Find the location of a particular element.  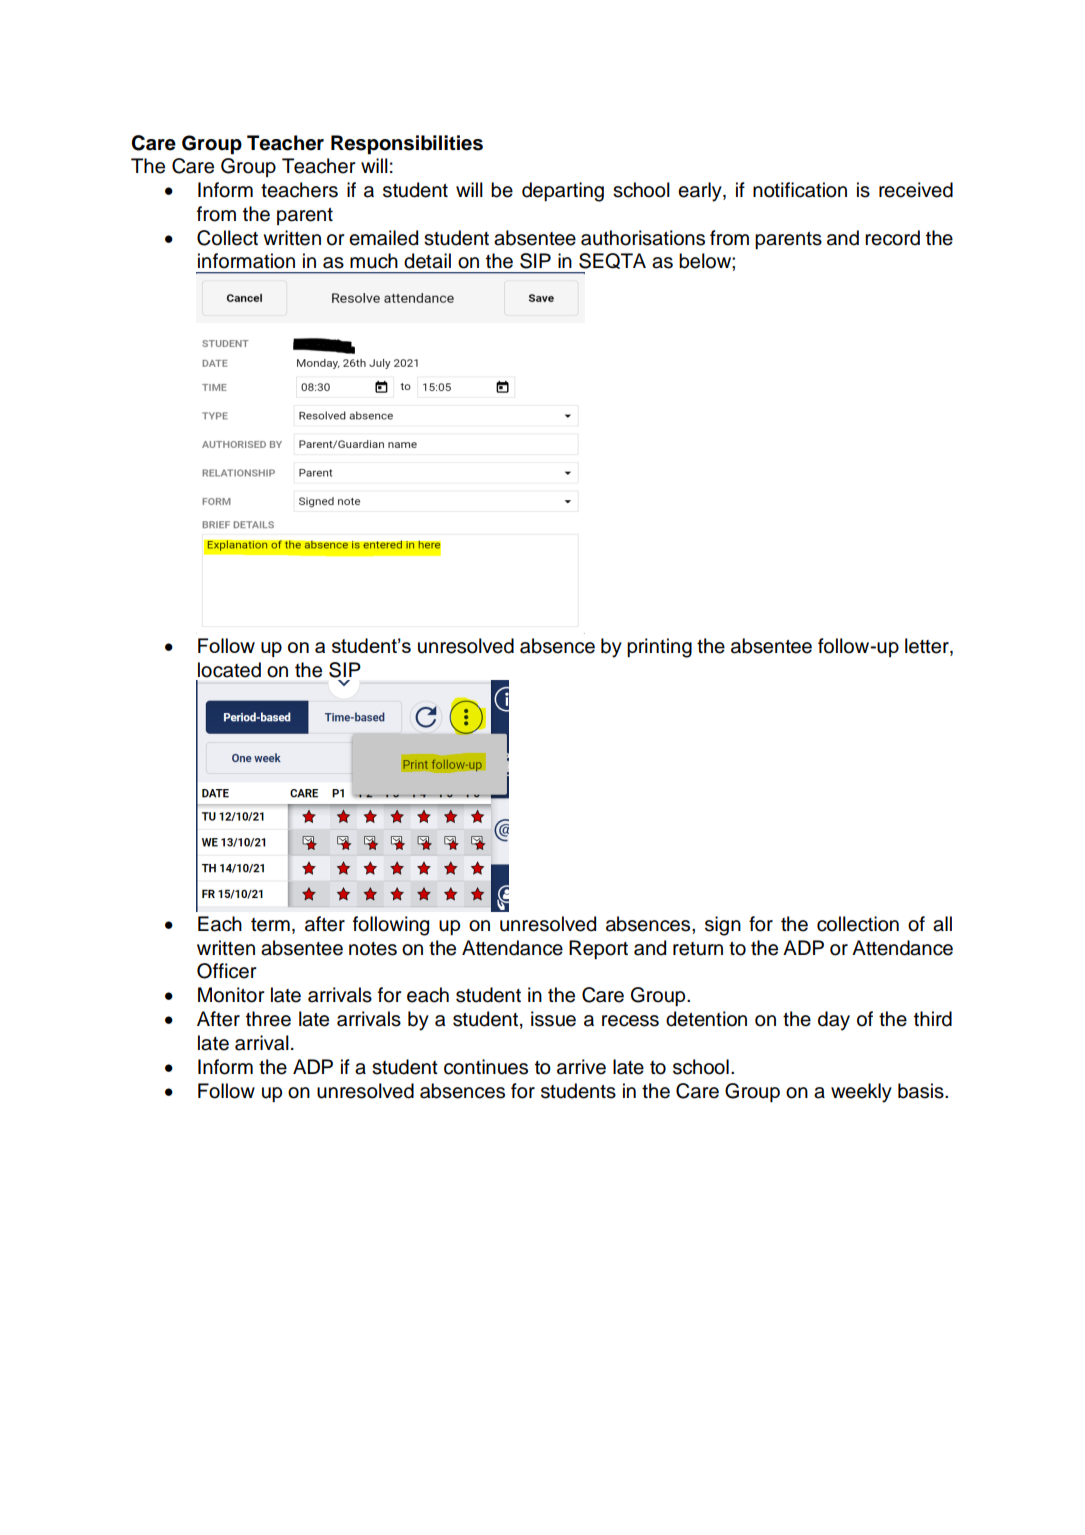

printing is located at coordinates (659, 648).
